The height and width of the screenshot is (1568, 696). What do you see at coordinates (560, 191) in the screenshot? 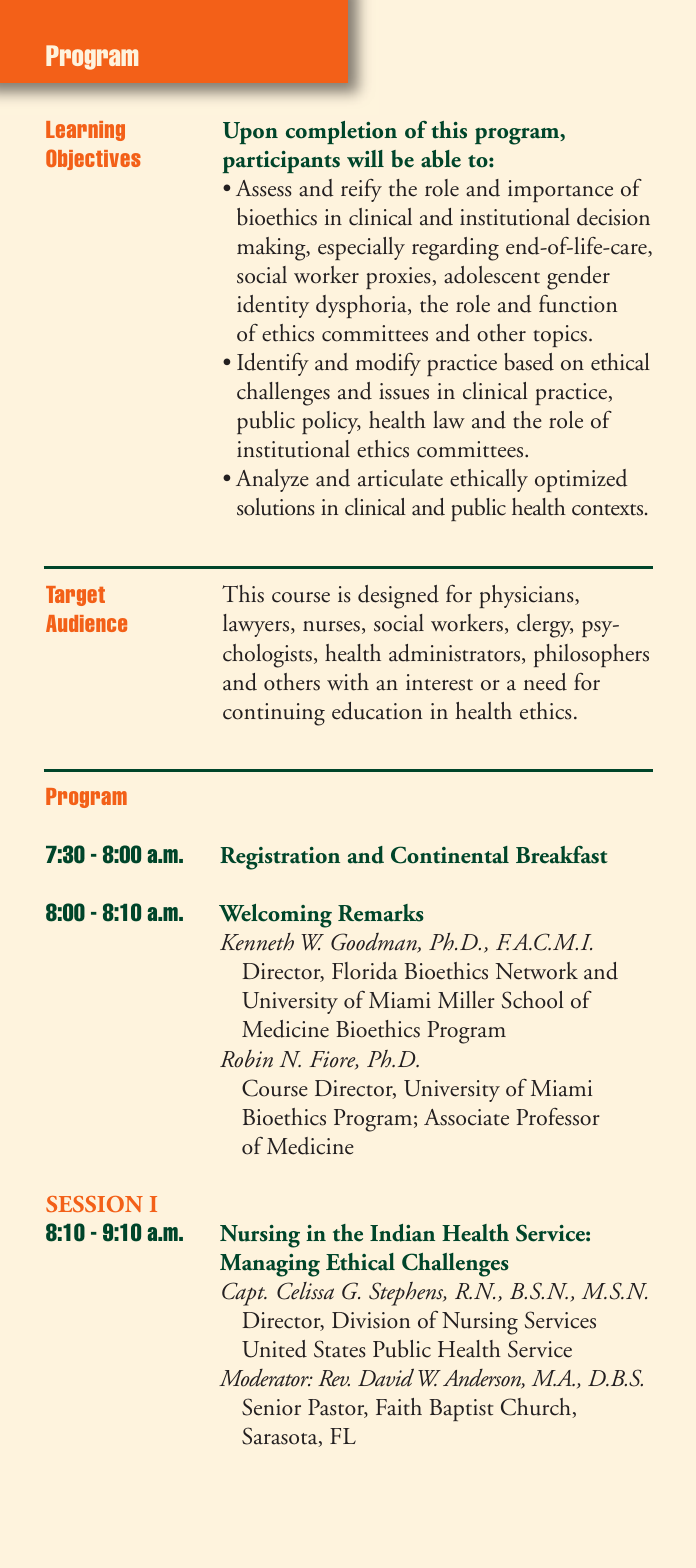
I see `importance` at bounding box center [560, 191].
